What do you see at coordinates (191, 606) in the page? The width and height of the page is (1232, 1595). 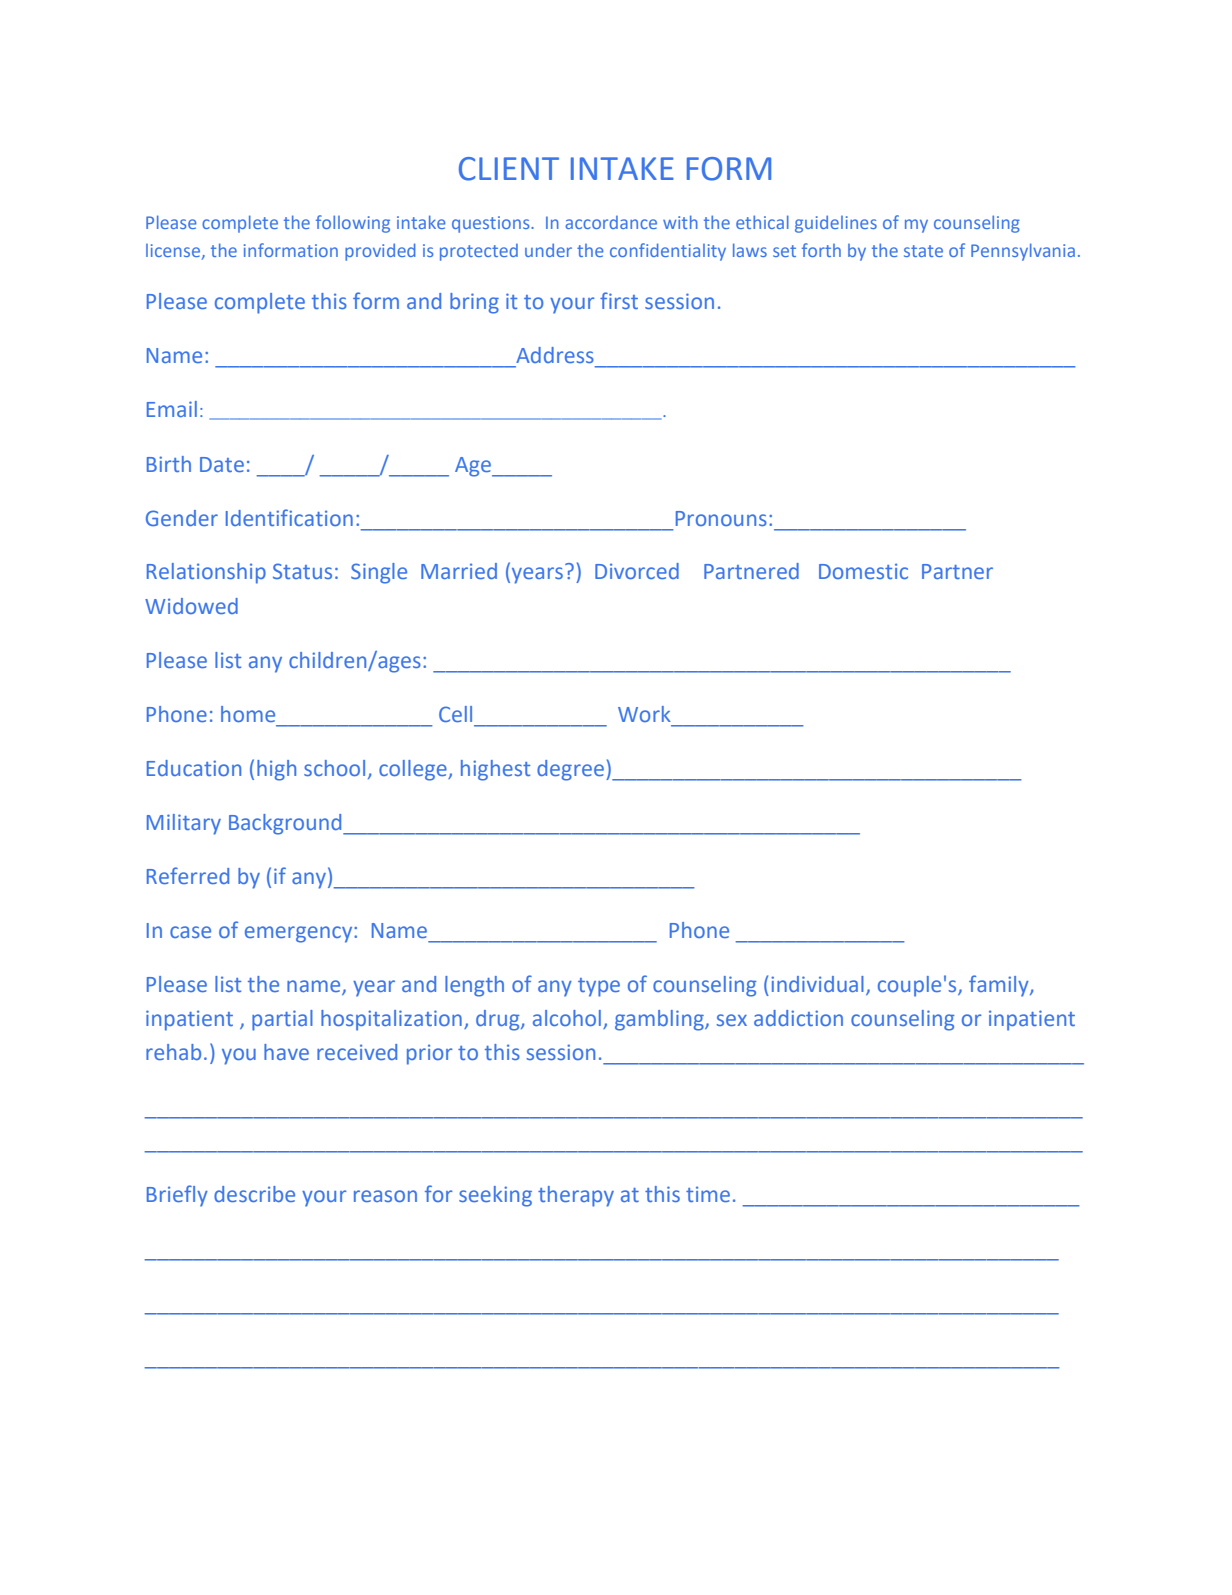 I see `Widowed` at bounding box center [191, 606].
